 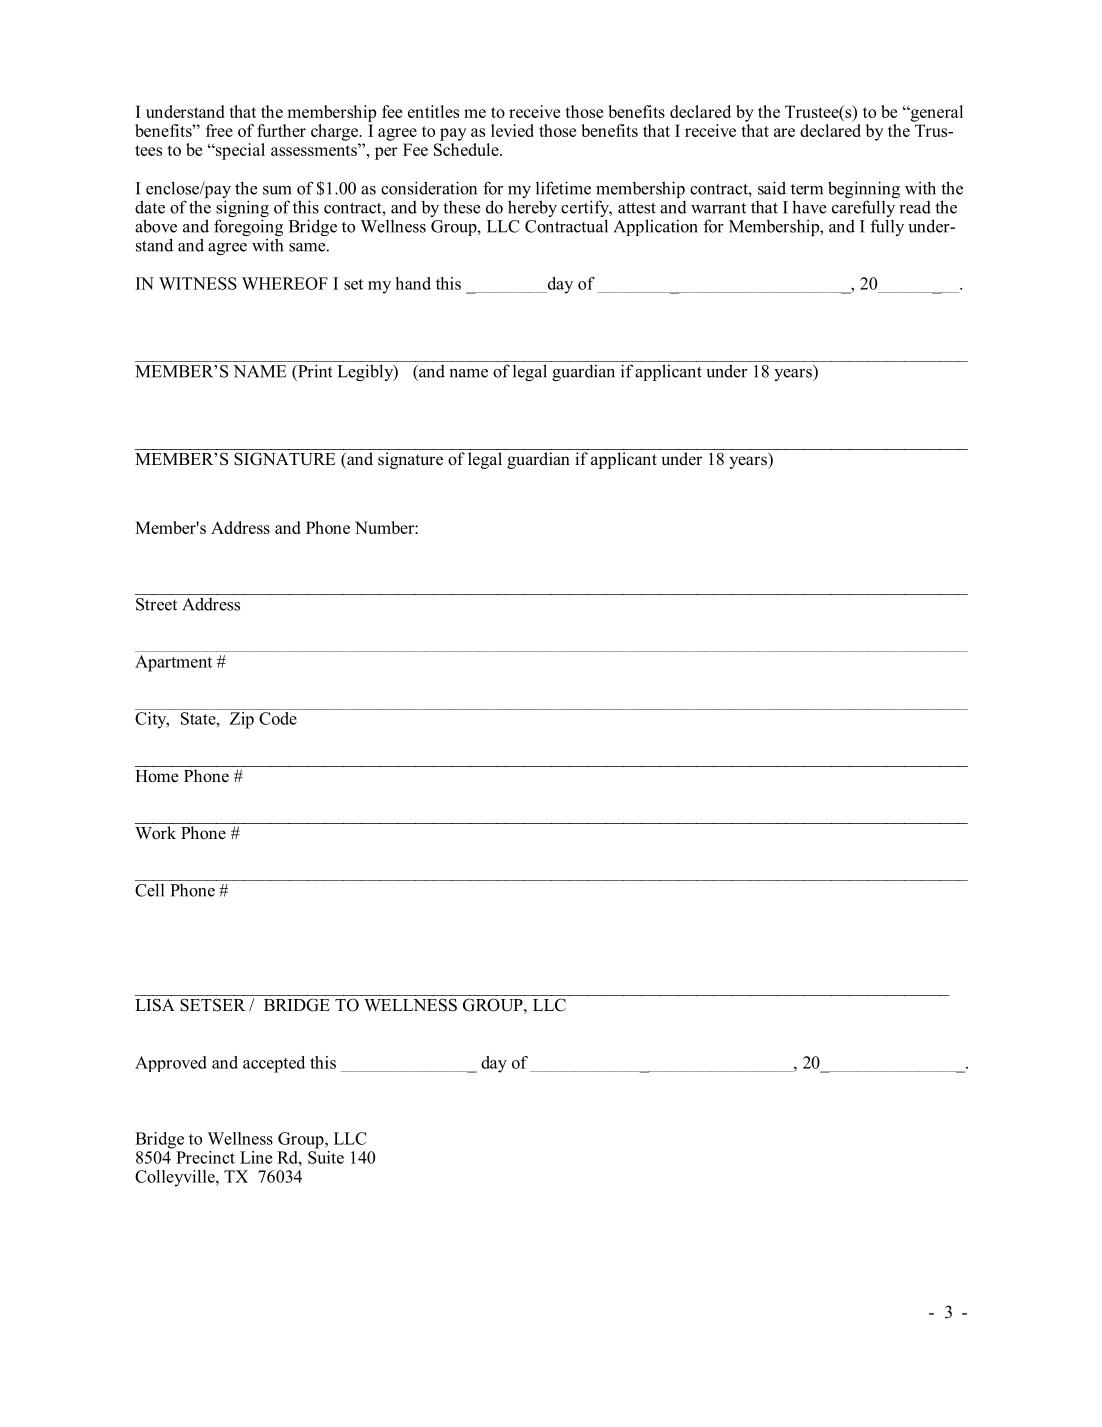 What do you see at coordinates (256, 1157) in the page?
I see `Line` at bounding box center [256, 1157].
